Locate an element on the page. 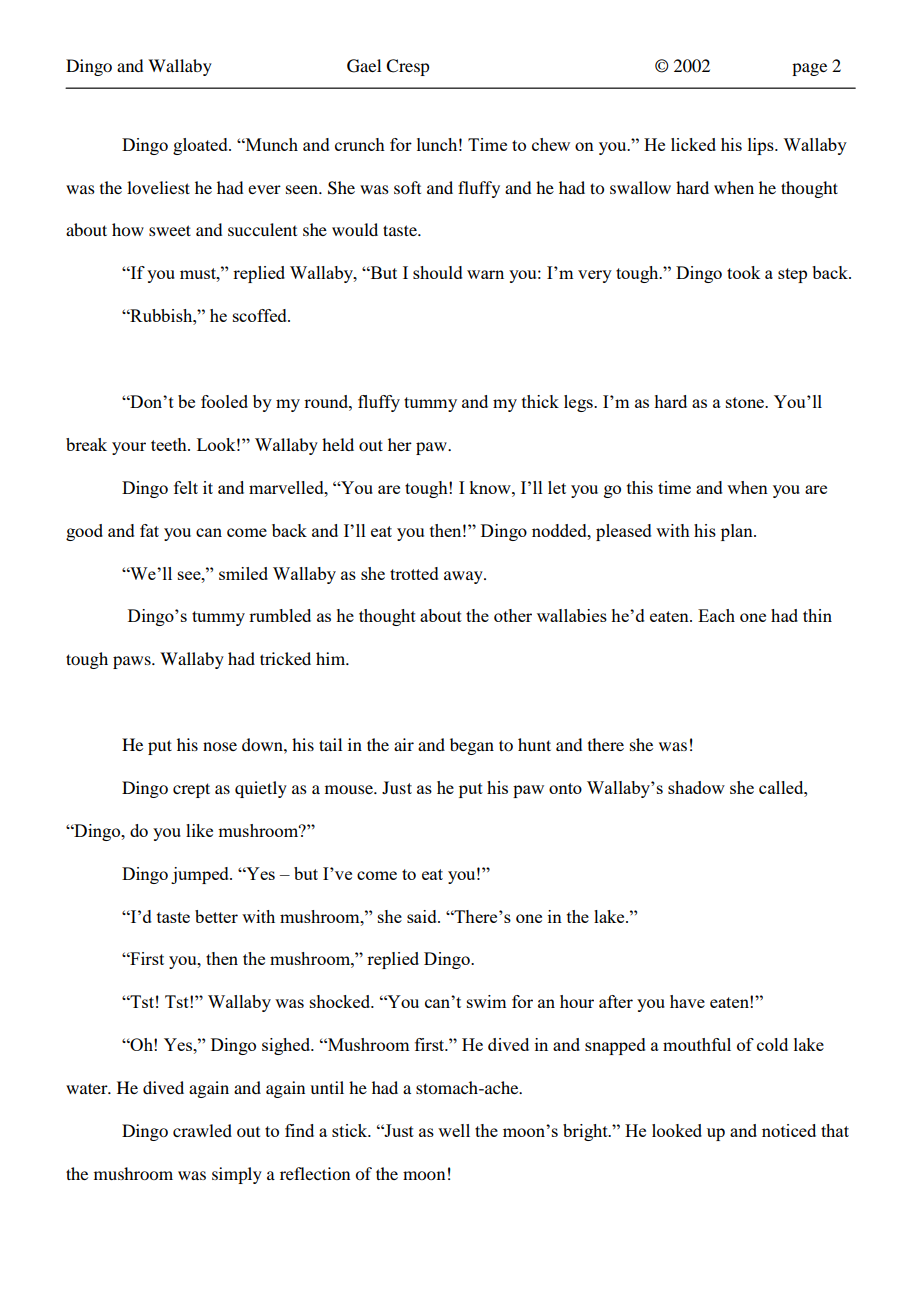  gloated is located at coordinates (201, 146).
